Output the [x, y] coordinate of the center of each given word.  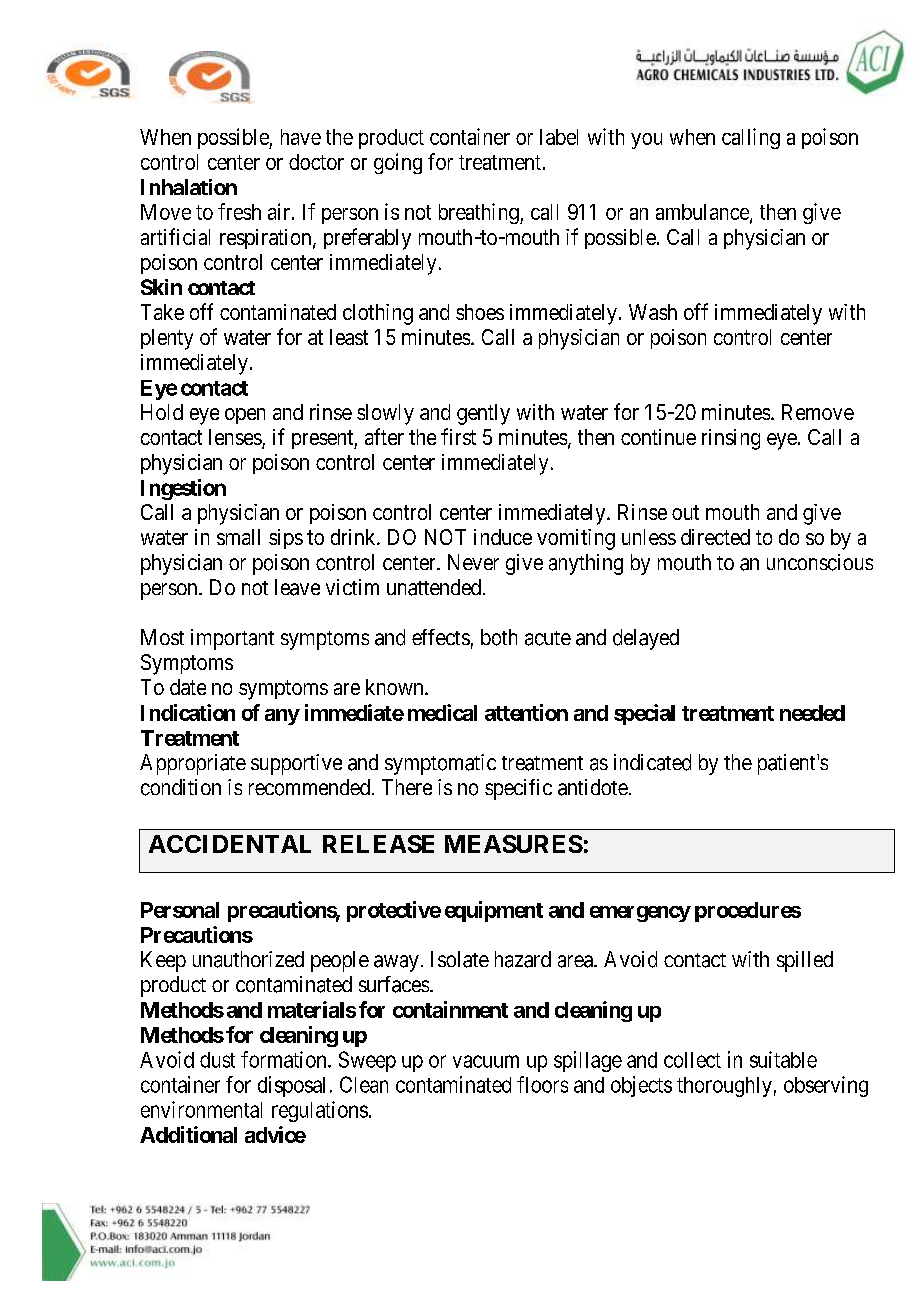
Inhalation [189, 187]
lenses [236, 438]
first [458, 436]
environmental [201, 1109]
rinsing [731, 439]
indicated [652, 762]
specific [518, 789]
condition [181, 787]
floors [542, 1084]
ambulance [703, 213]
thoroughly [724, 1087]
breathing [480, 213]
